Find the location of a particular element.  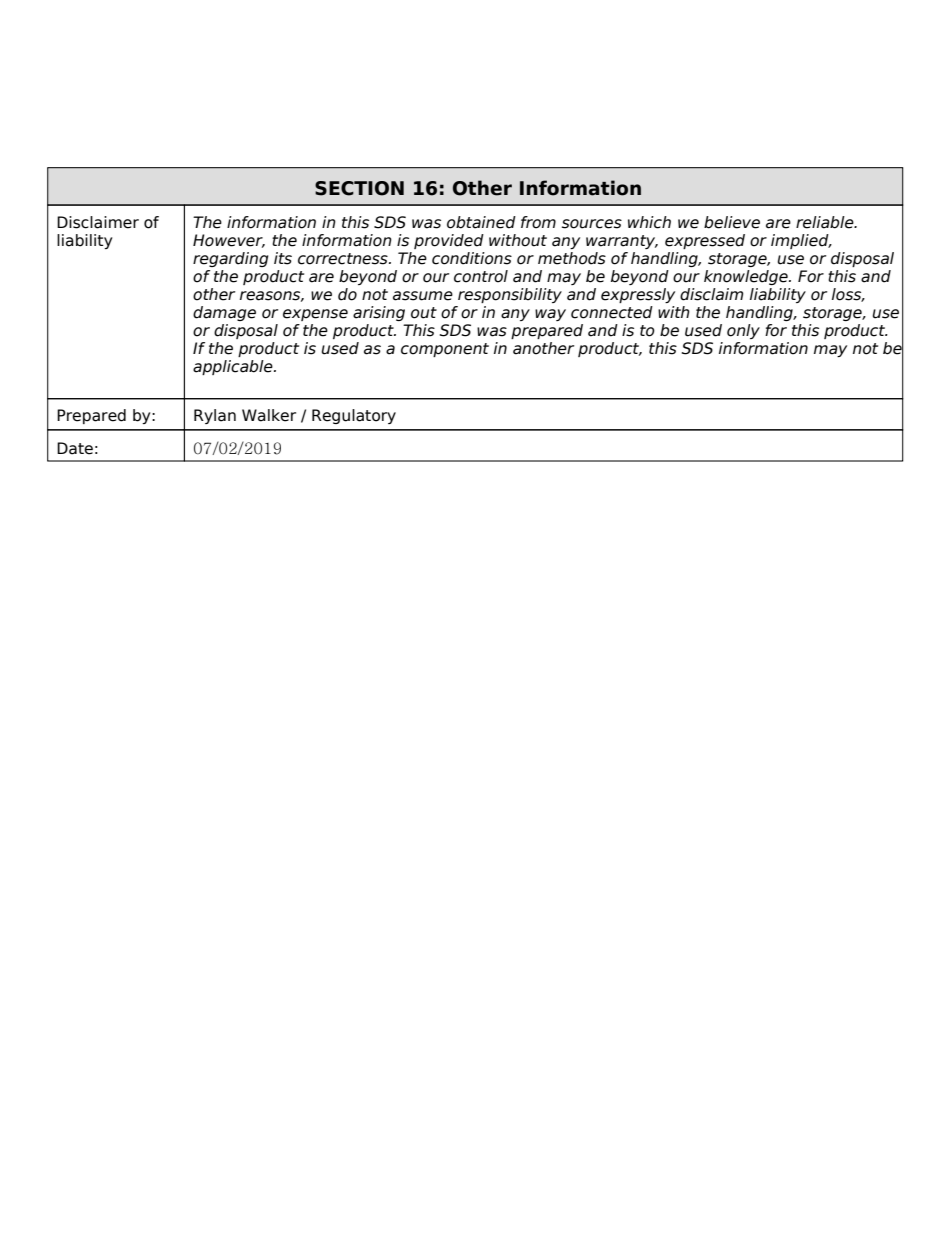

believe is located at coordinates (732, 222).
